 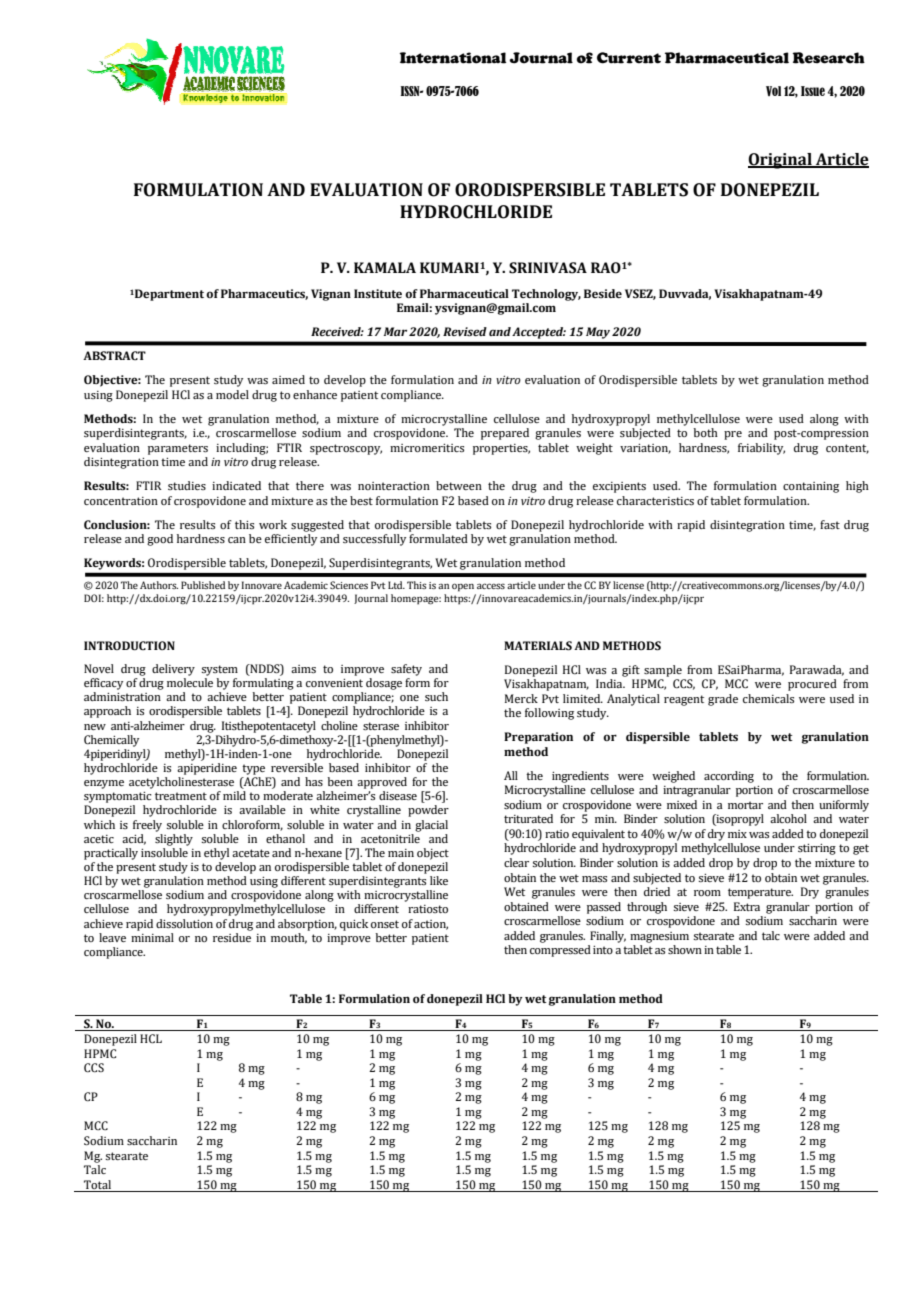 What do you see at coordinates (463, 587) in the screenshot?
I see `open` at bounding box center [463, 587].
